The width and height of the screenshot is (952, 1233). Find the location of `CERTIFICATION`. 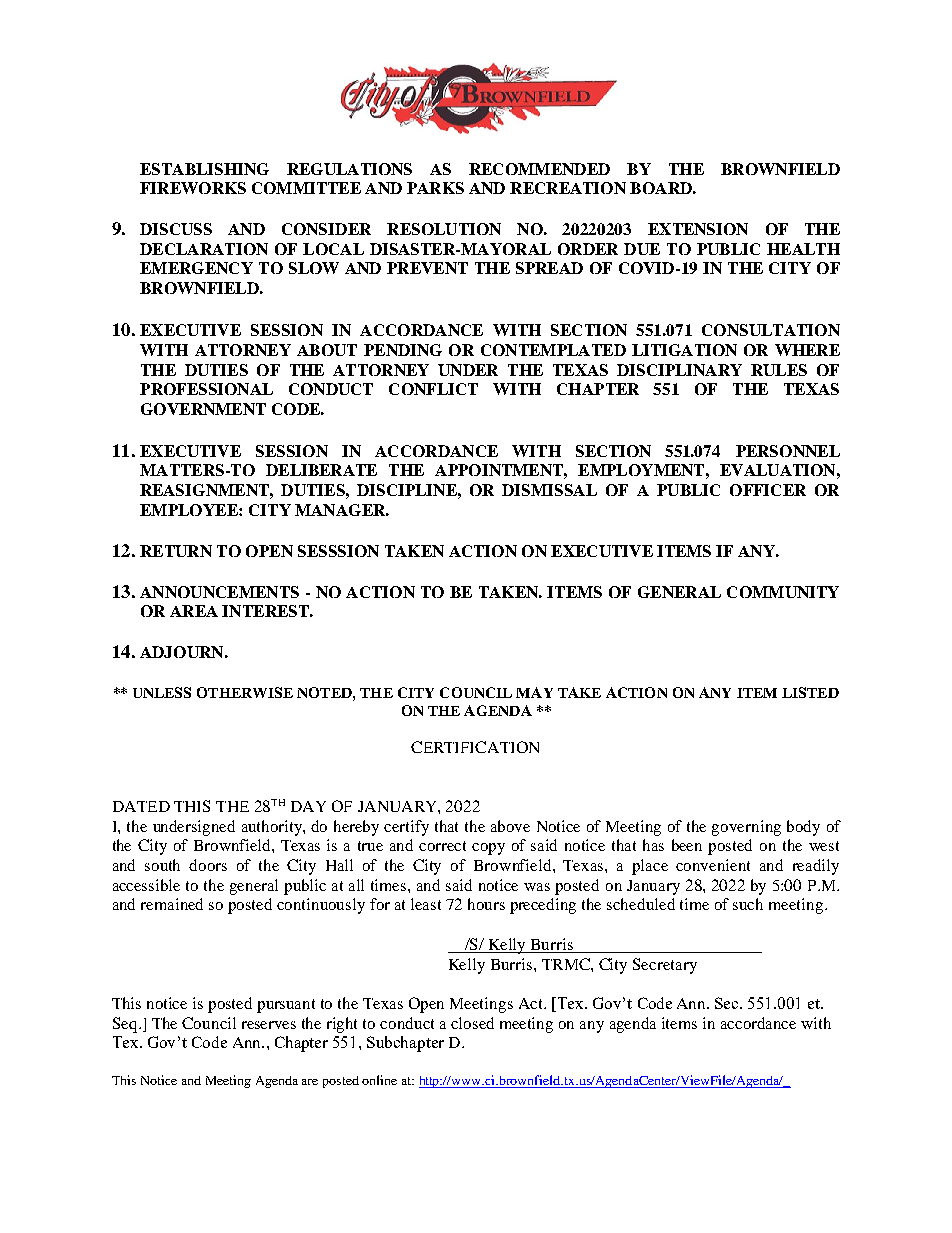

CERTIFICATION is located at coordinates (475, 747).
